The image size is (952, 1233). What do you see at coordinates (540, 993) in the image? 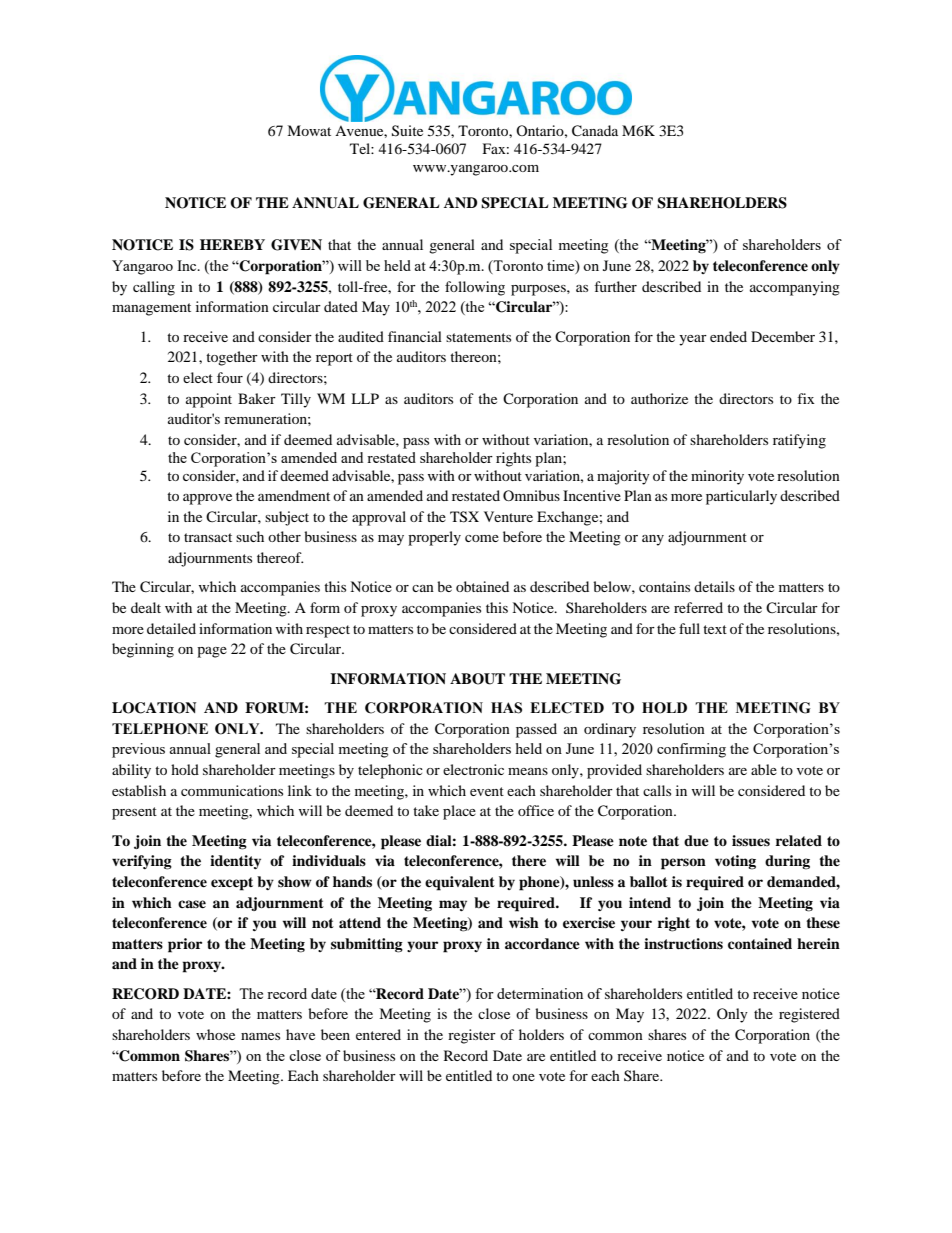
I see `determination` at bounding box center [540, 993].
